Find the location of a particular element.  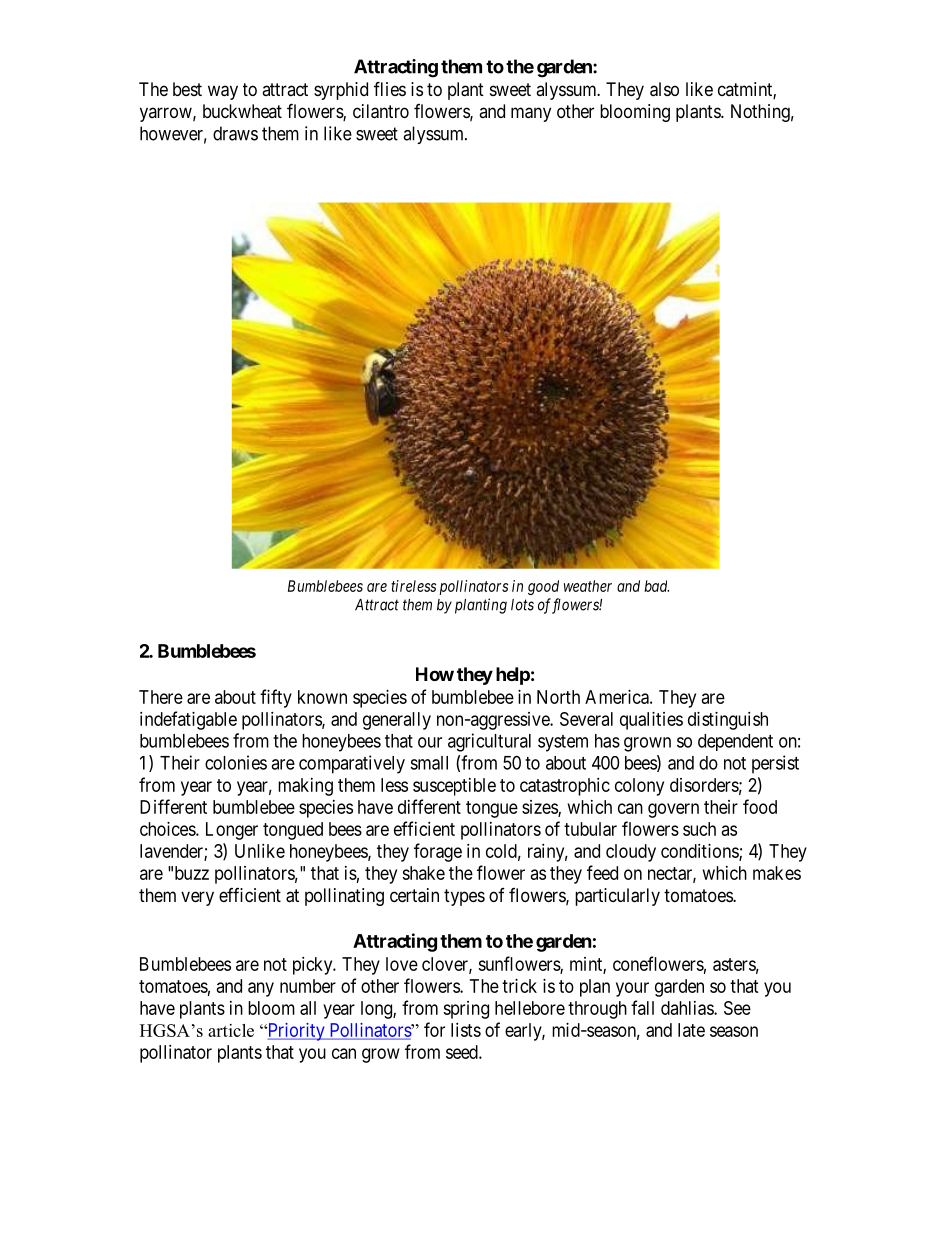

bad is located at coordinates (656, 586).
